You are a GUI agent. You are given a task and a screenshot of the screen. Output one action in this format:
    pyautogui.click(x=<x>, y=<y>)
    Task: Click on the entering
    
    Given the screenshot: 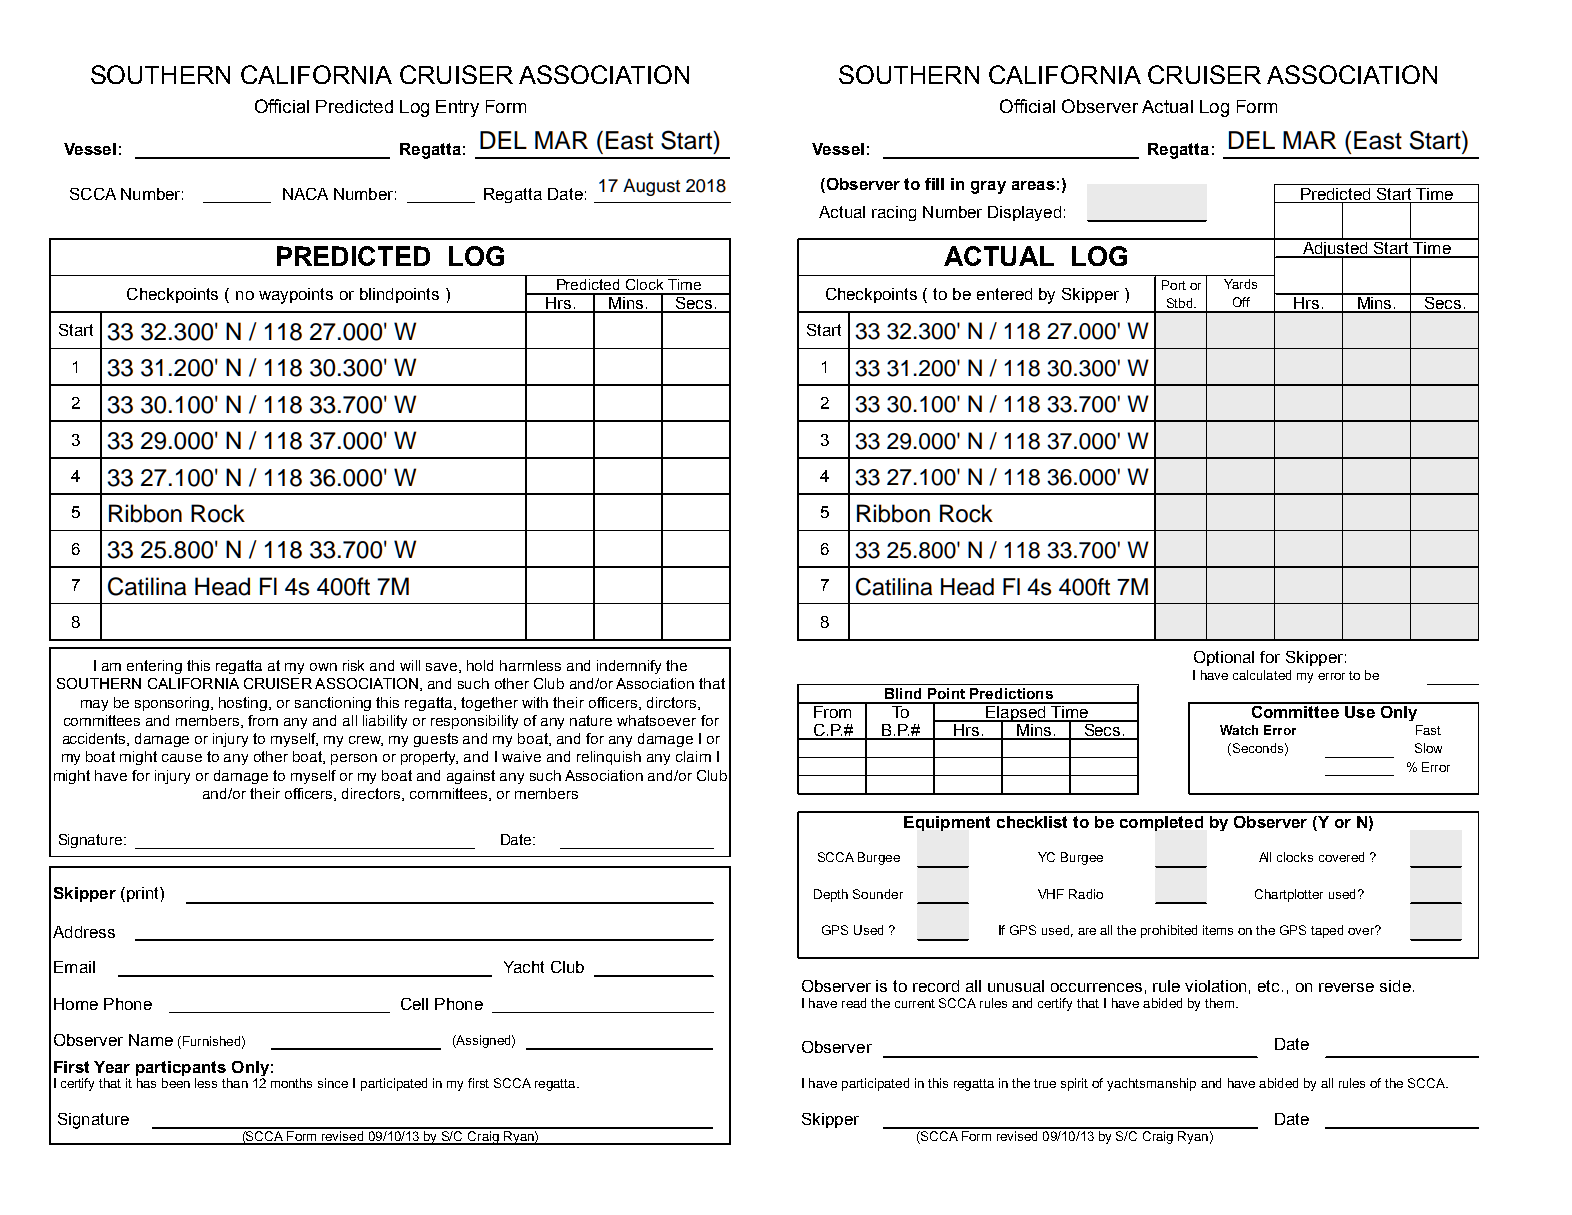 What is the action you would take?
    pyautogui.click(x=154, y=667)
